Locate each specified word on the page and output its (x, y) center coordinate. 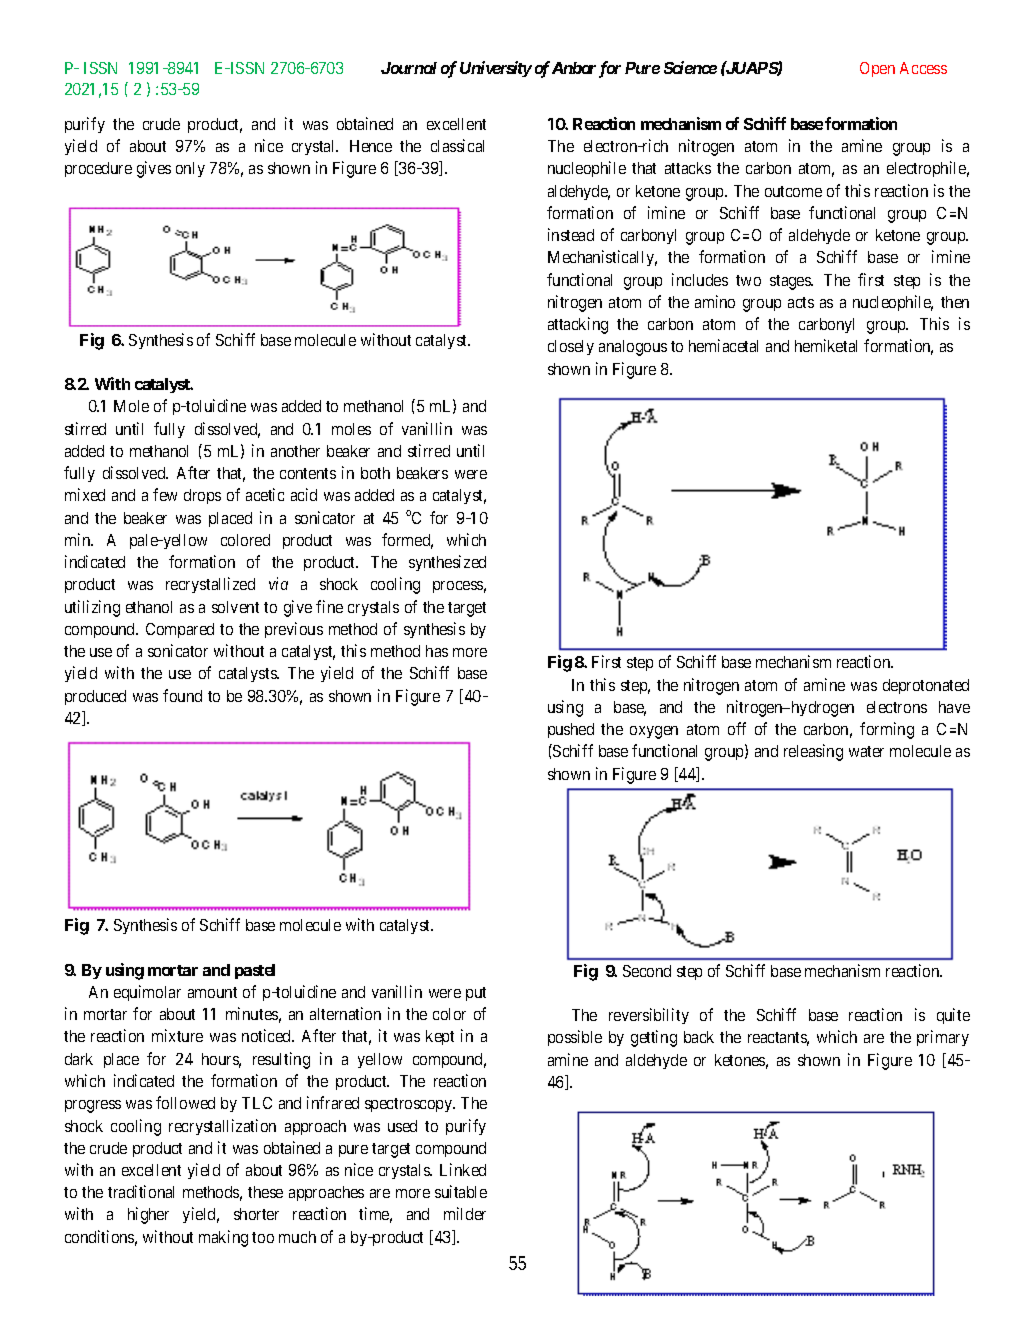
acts (801, 302)
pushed (571, 730)
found (182, 695)
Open (877, 69)
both (375, 473)
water (866, 751)
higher (148, 1215)
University (496, 69)
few (165, 494)
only (190, 169)
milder (465, 1213)
